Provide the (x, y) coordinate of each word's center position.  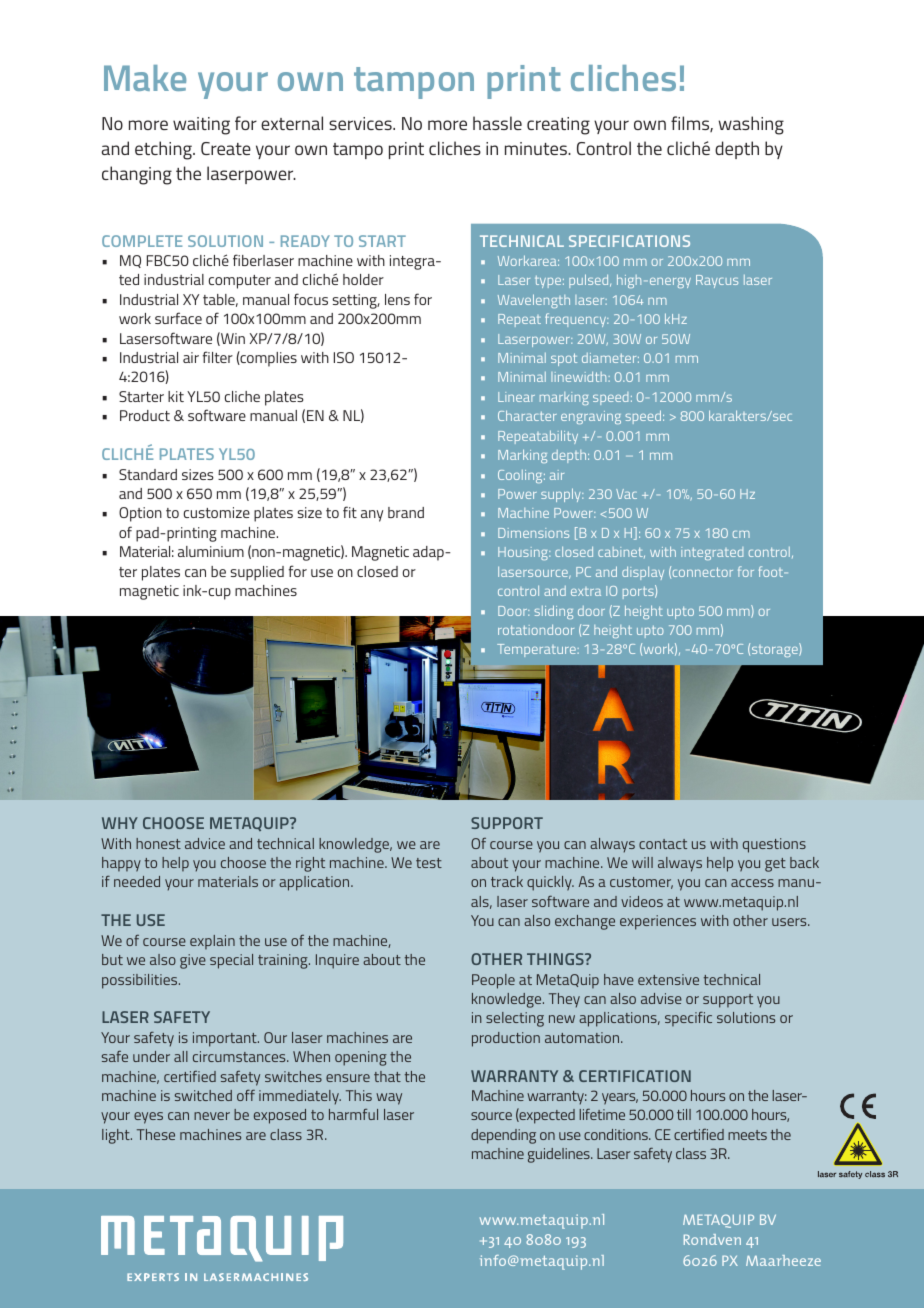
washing (751, 125)
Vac (626, 494)
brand (406, 512)
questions (774, 845)
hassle (497, 123)
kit (176, 396)
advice (205, 843)
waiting (201, 126)
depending (503, 1136)
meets (747, 1135)
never (212, 1116)
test (429, 863)
